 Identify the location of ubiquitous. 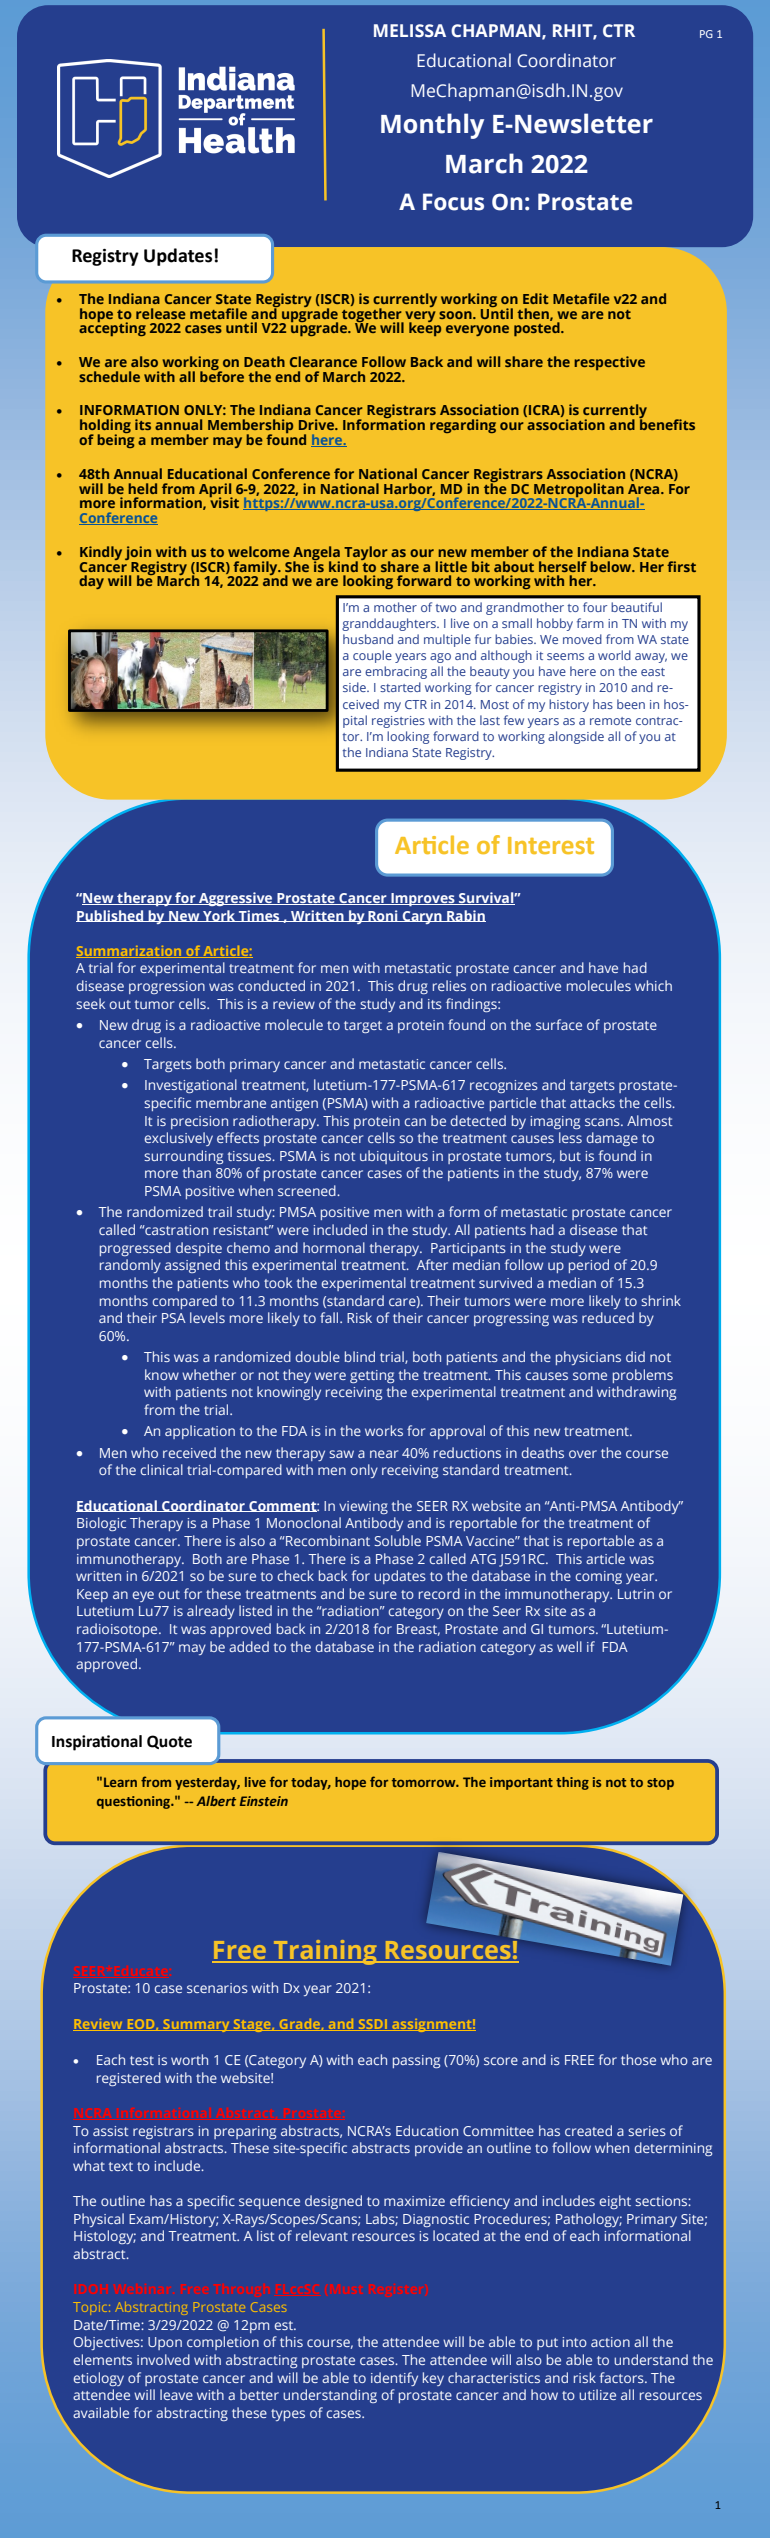
(394, 1157).
